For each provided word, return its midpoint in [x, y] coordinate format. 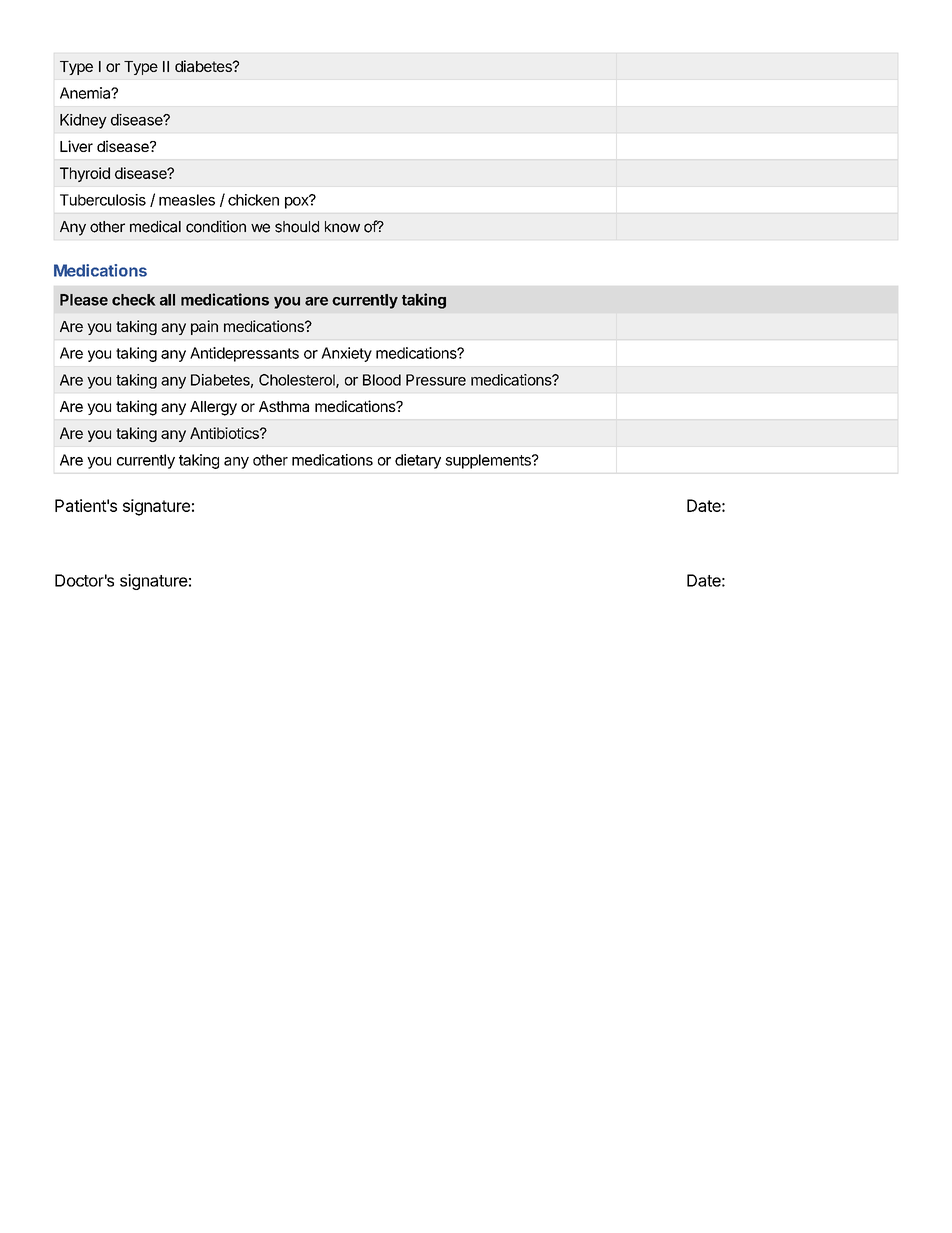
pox [298, 202]
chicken [253, 200]
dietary [418, 461]
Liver [76, 146]
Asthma [284, 406]
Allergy [213, 408]
